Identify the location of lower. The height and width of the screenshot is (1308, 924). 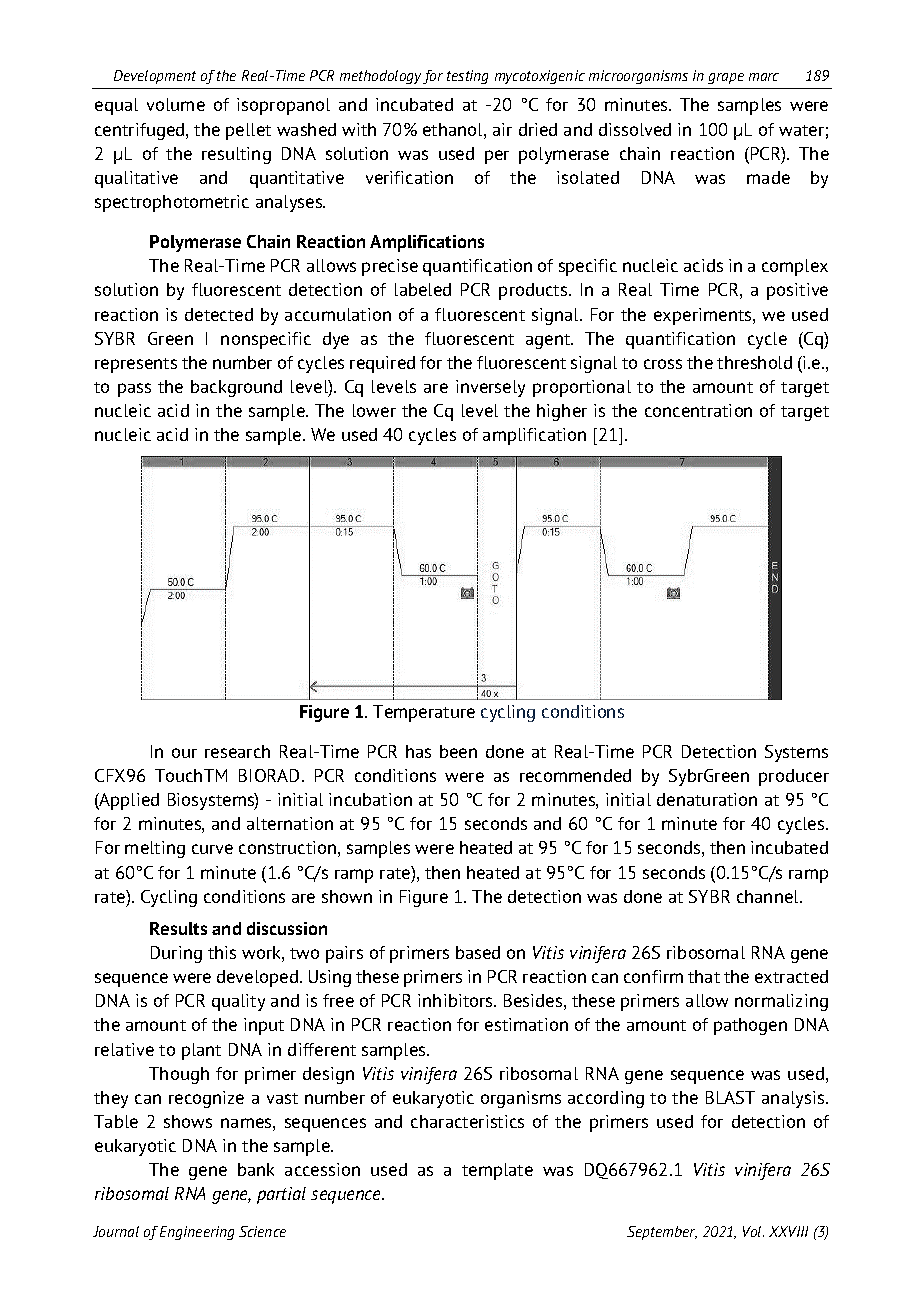
(374, 410).
